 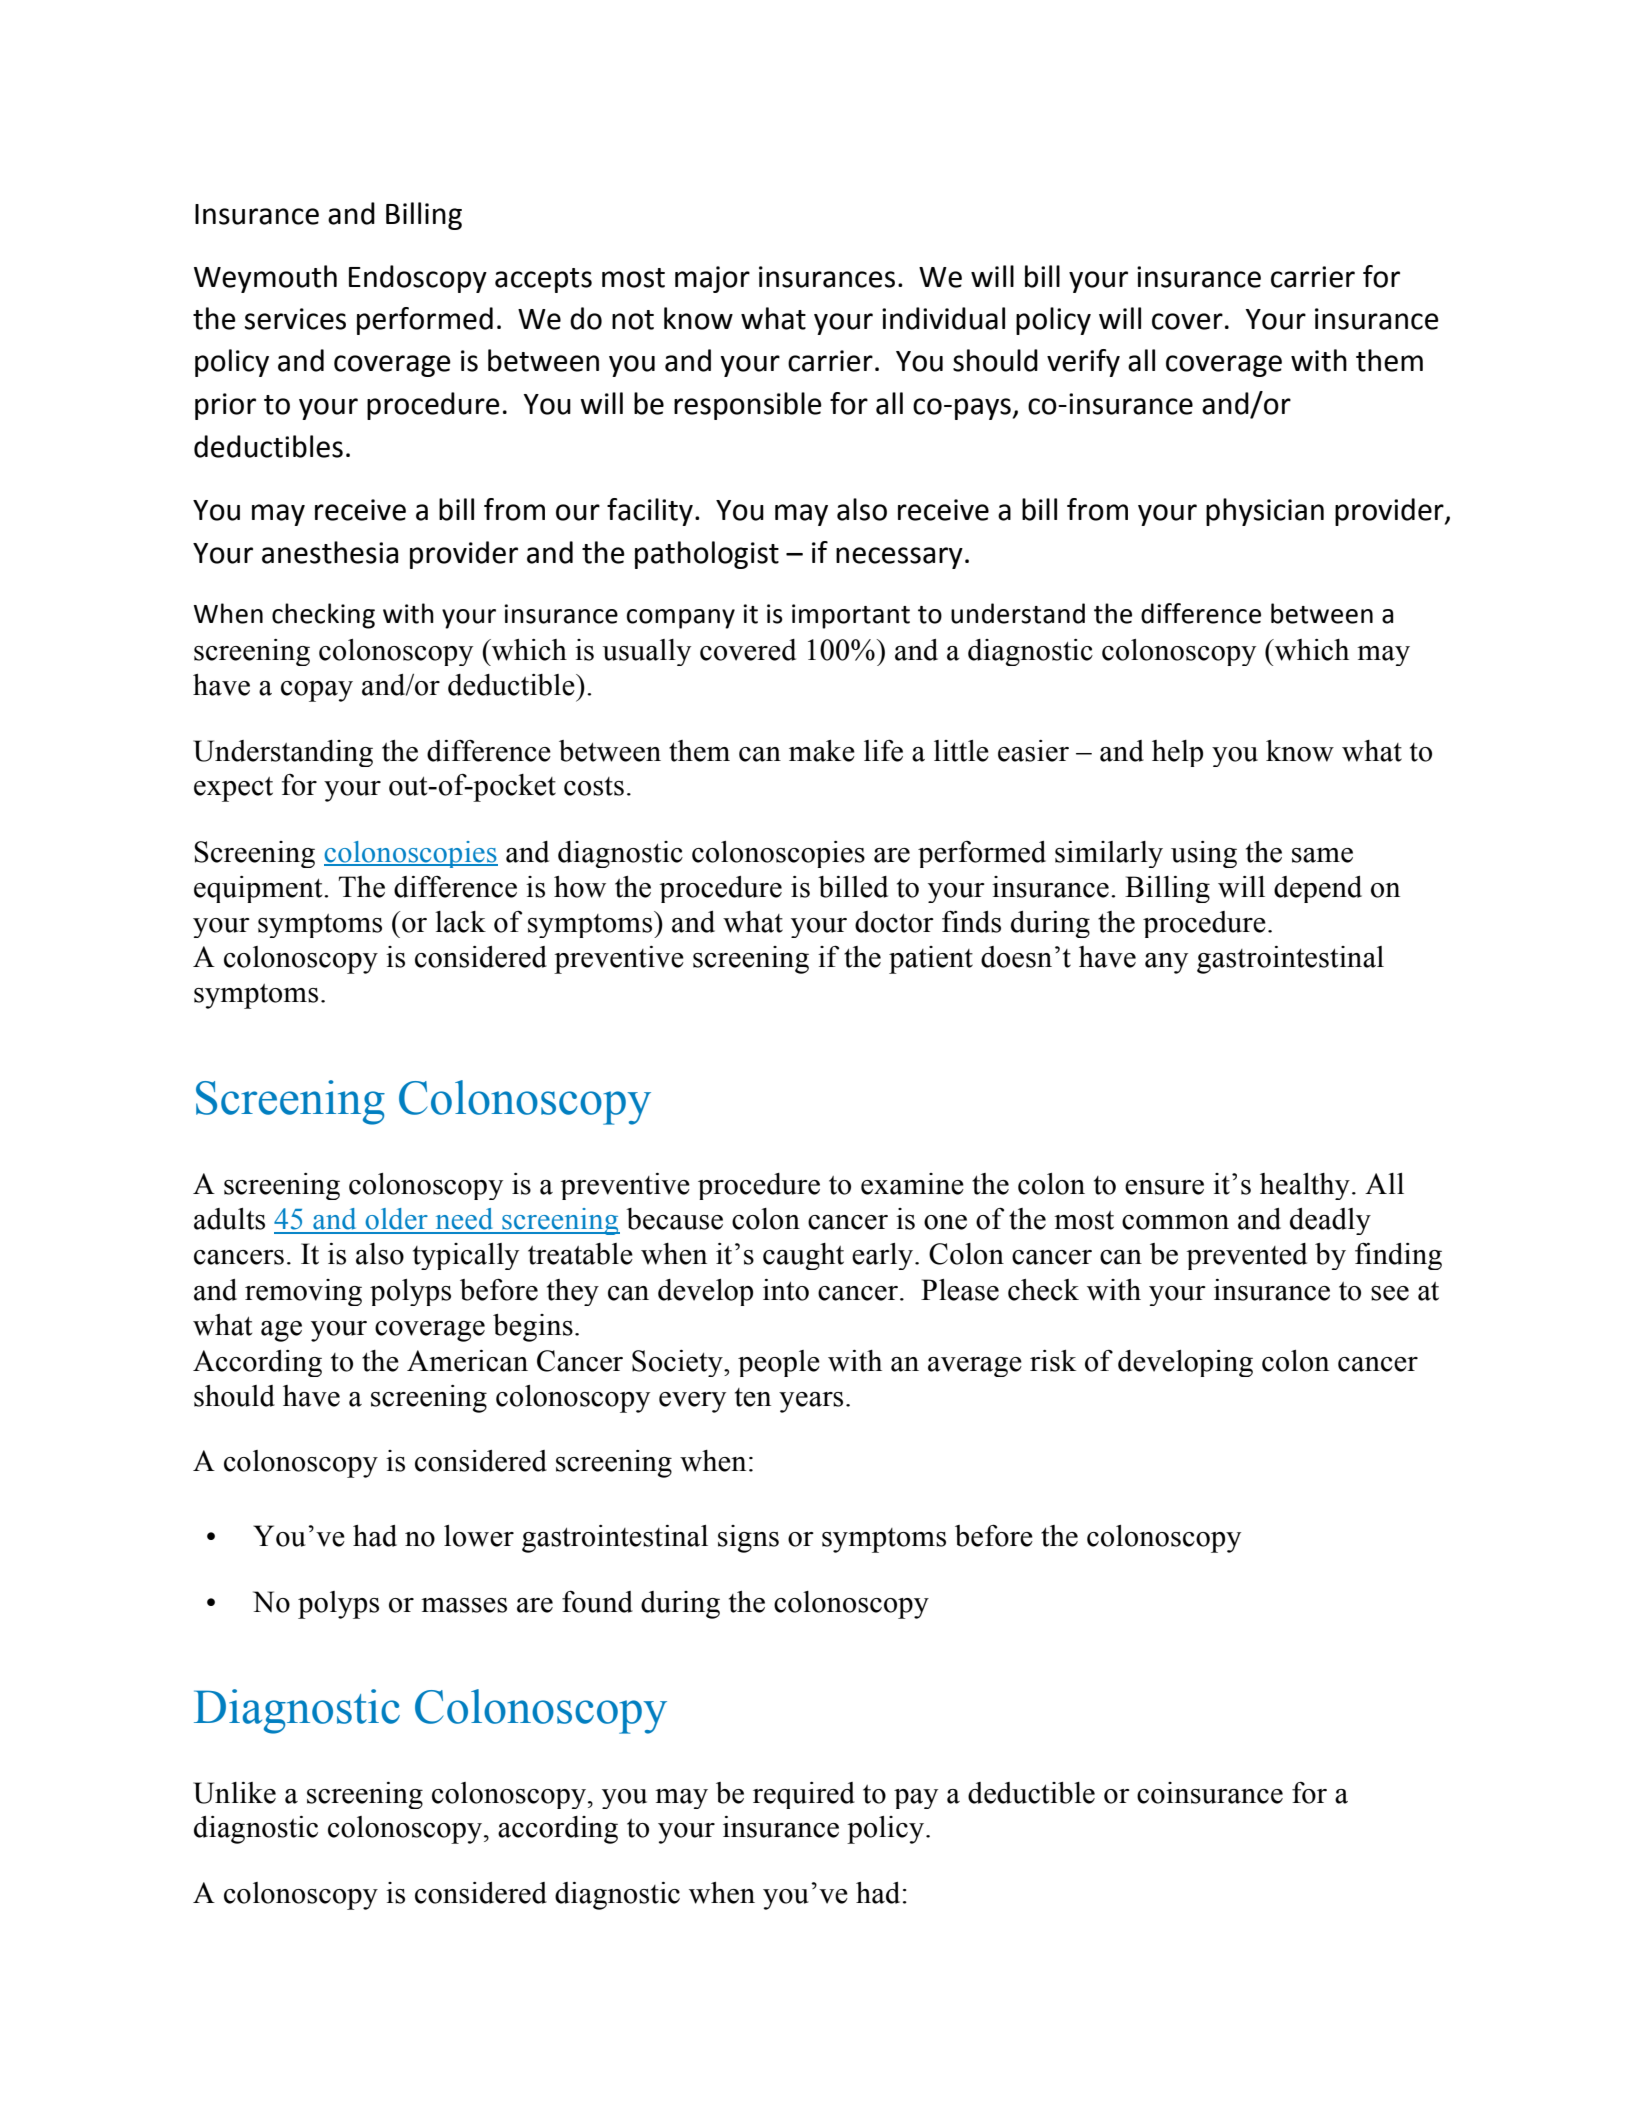 I want to click on services, so click(x=295, y=319).
